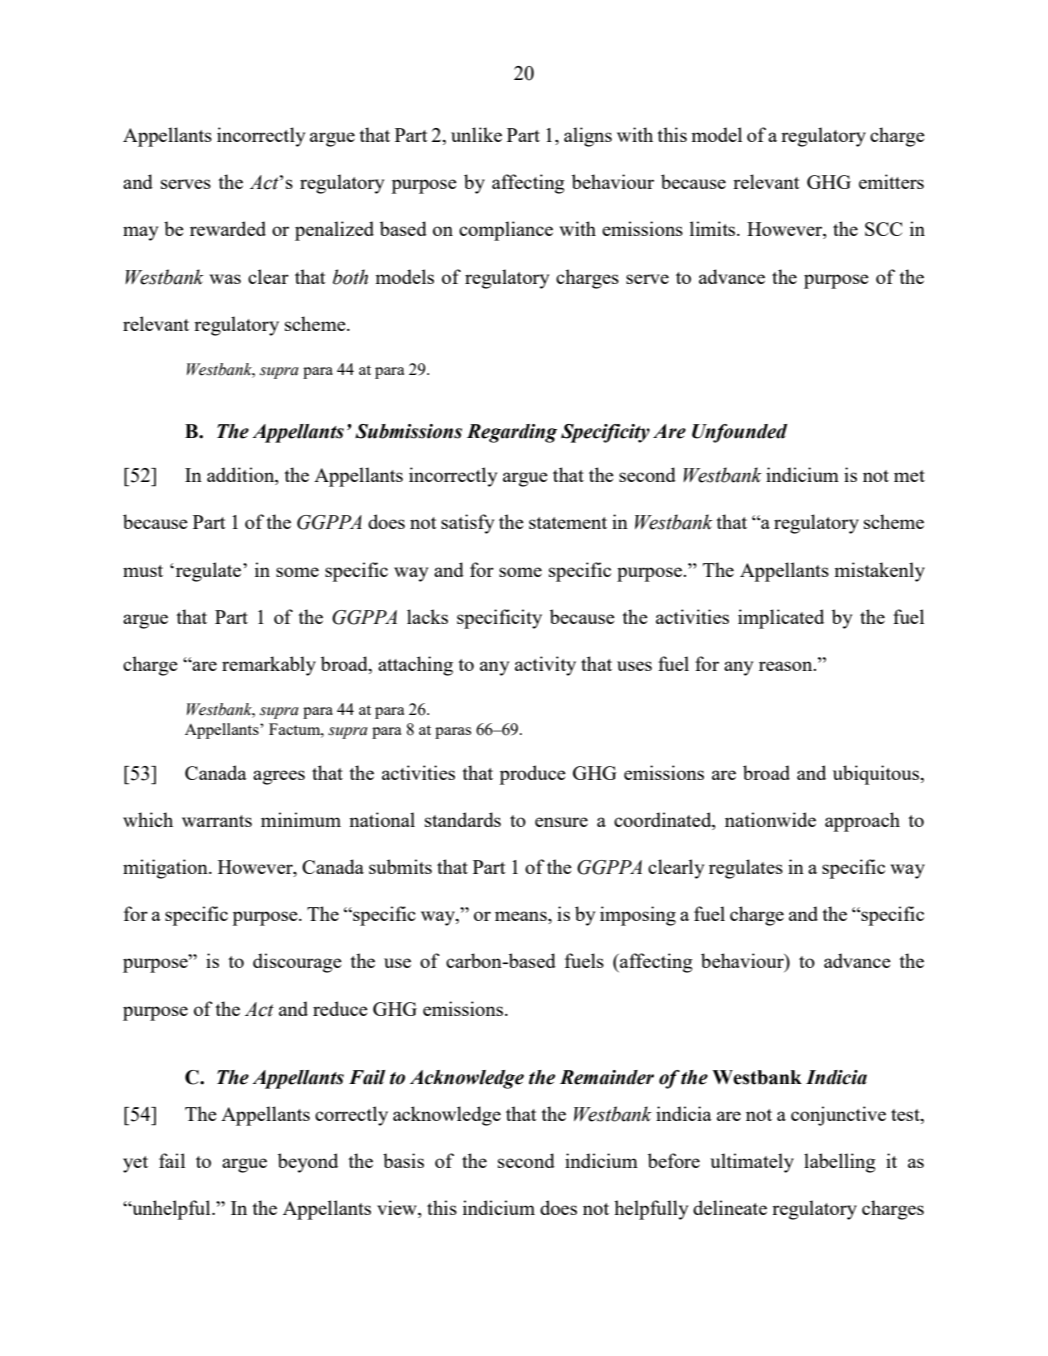 The height and width of the screenshot is (1356, 1048). I want to click on activity, so click(545, 666).
